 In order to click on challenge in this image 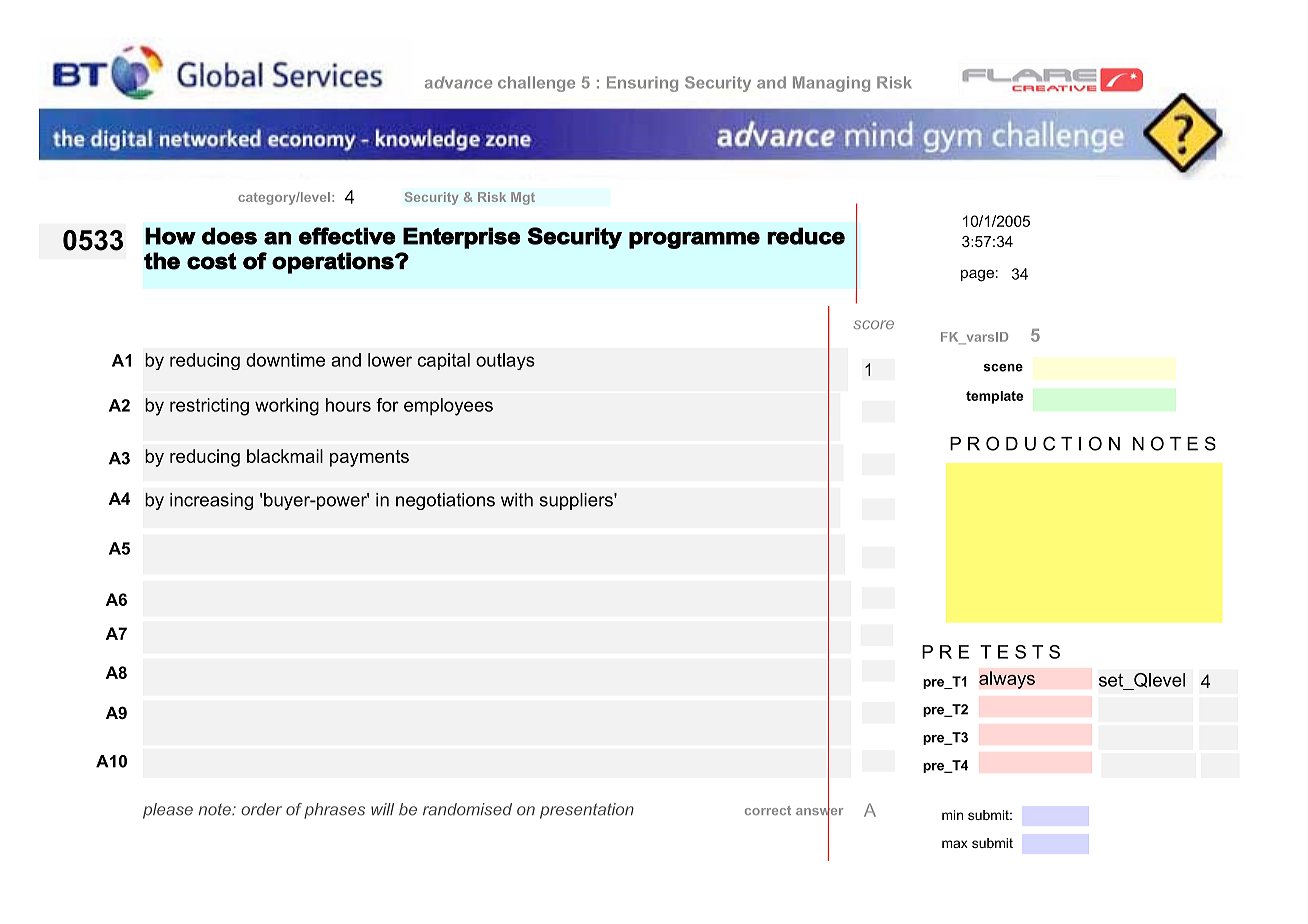, I will do `click(536, 84)`.
